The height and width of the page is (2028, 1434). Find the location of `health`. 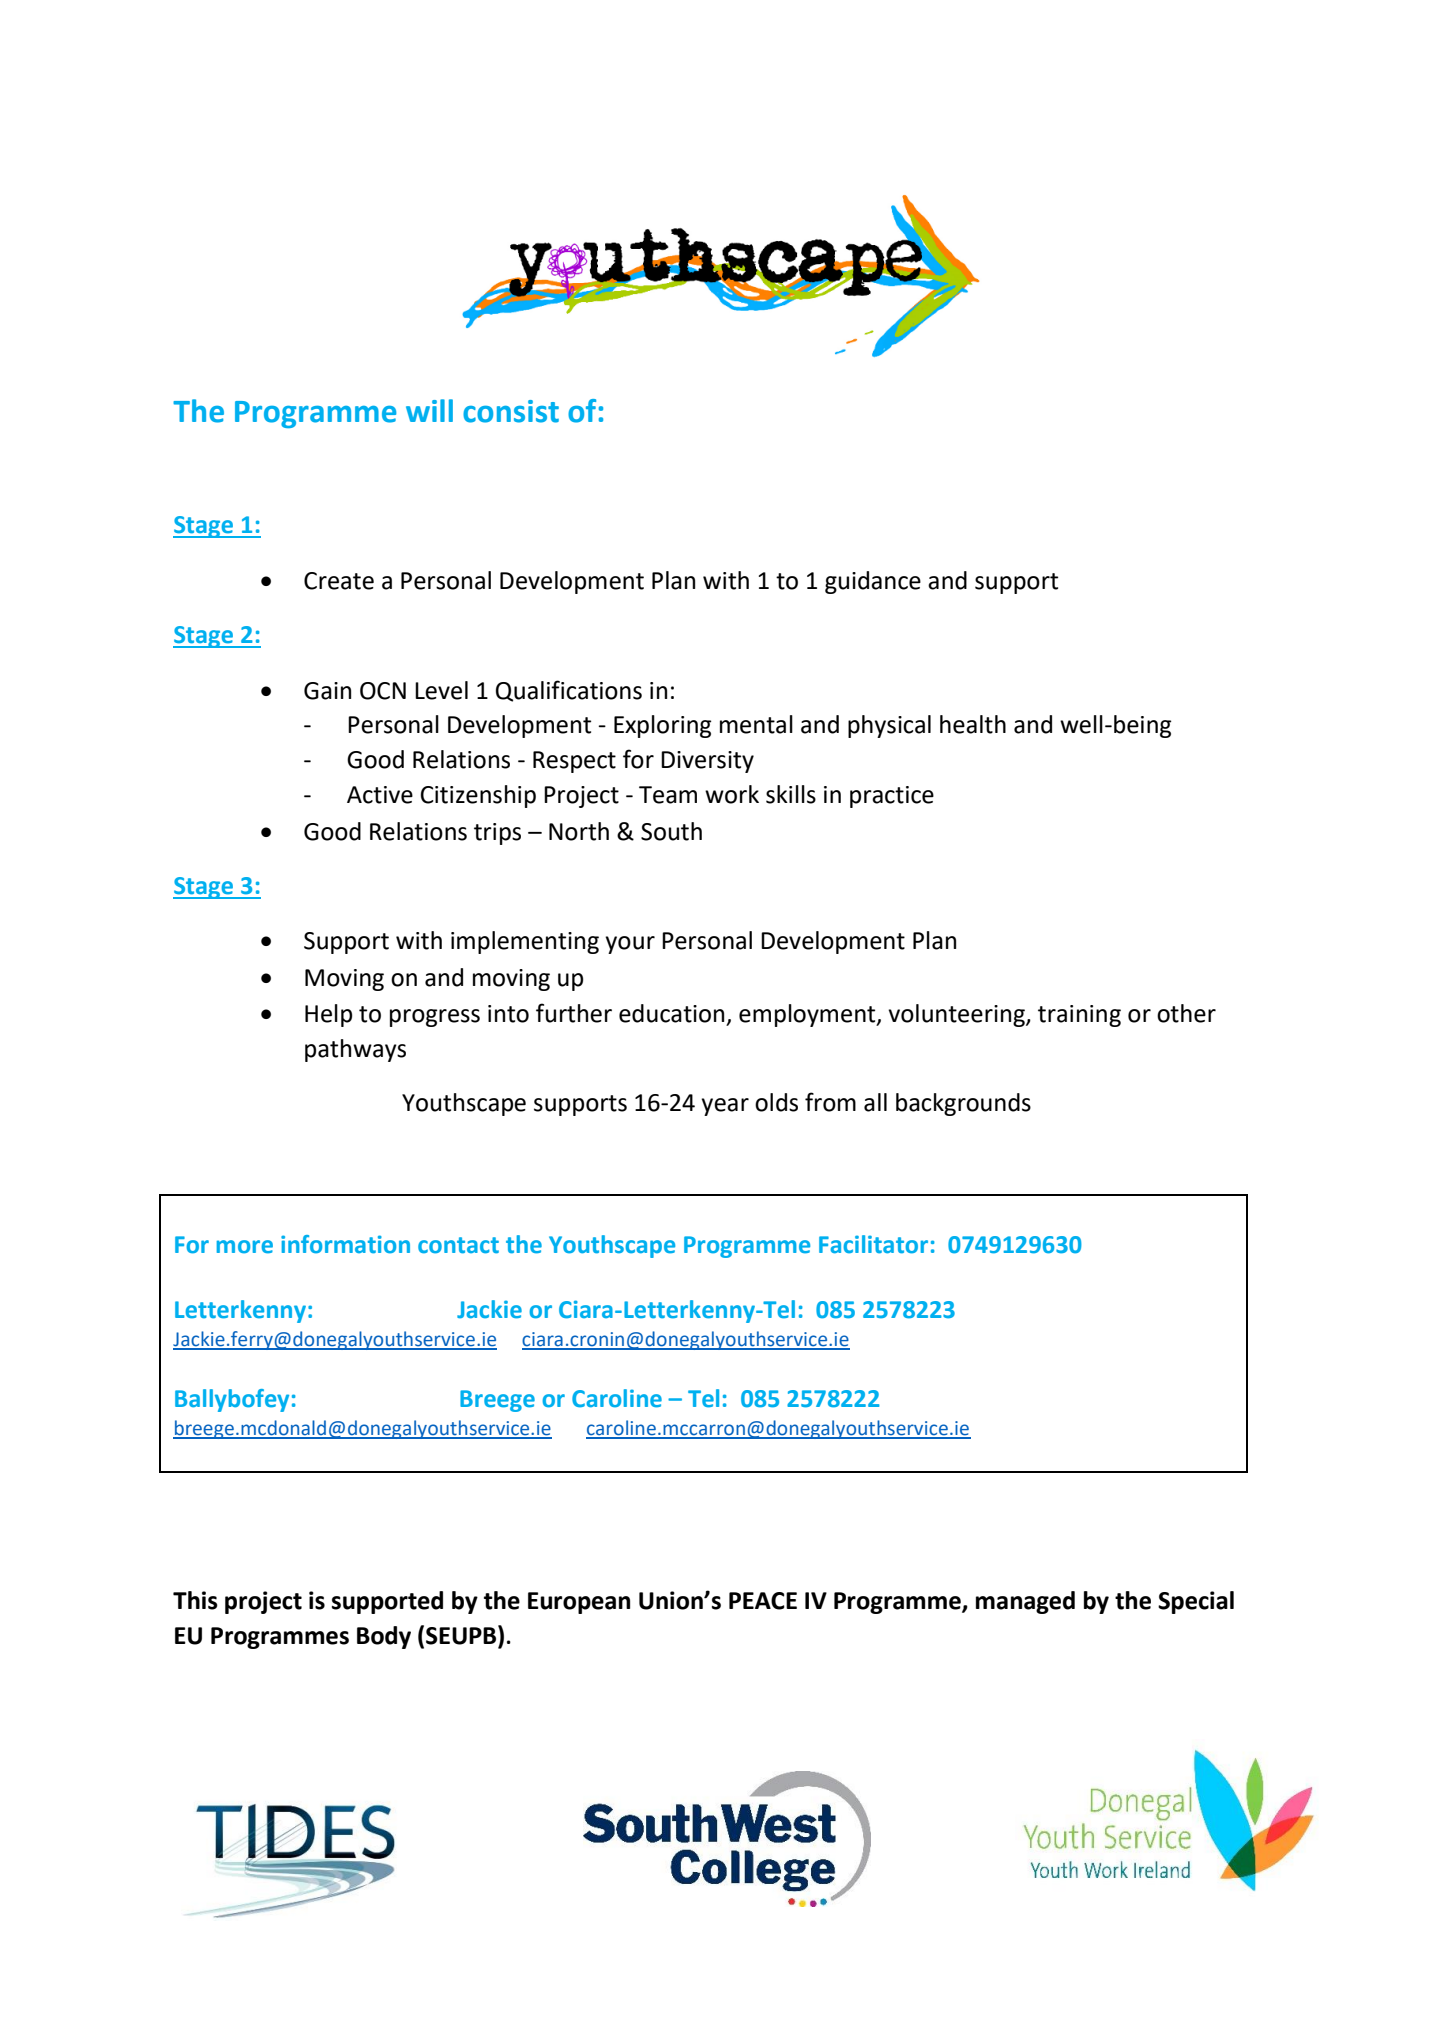

health is located at coordinates (973, 724).
